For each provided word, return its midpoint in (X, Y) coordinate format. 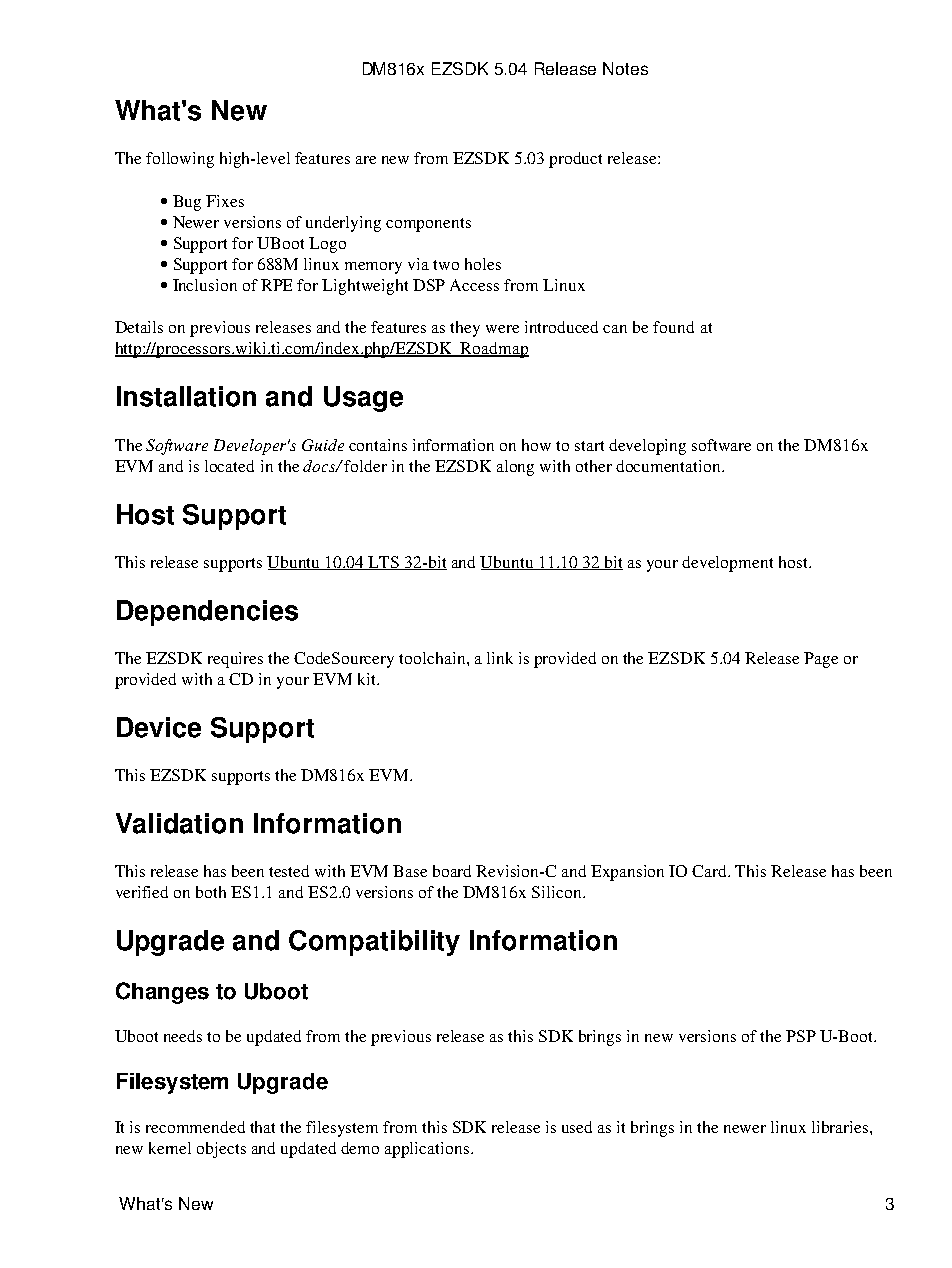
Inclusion (205, 285)
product (575, 160)
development (727, 564)
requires (235, 660)
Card (711, 871)
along (515, 468)
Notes (625, 68)
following (180, 160)
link (500, 658)
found (673, 327)
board (452, 871)
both (211, 892)
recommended (195, 1127)
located (229, 466)
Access (474, 285)
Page (821, 660)
